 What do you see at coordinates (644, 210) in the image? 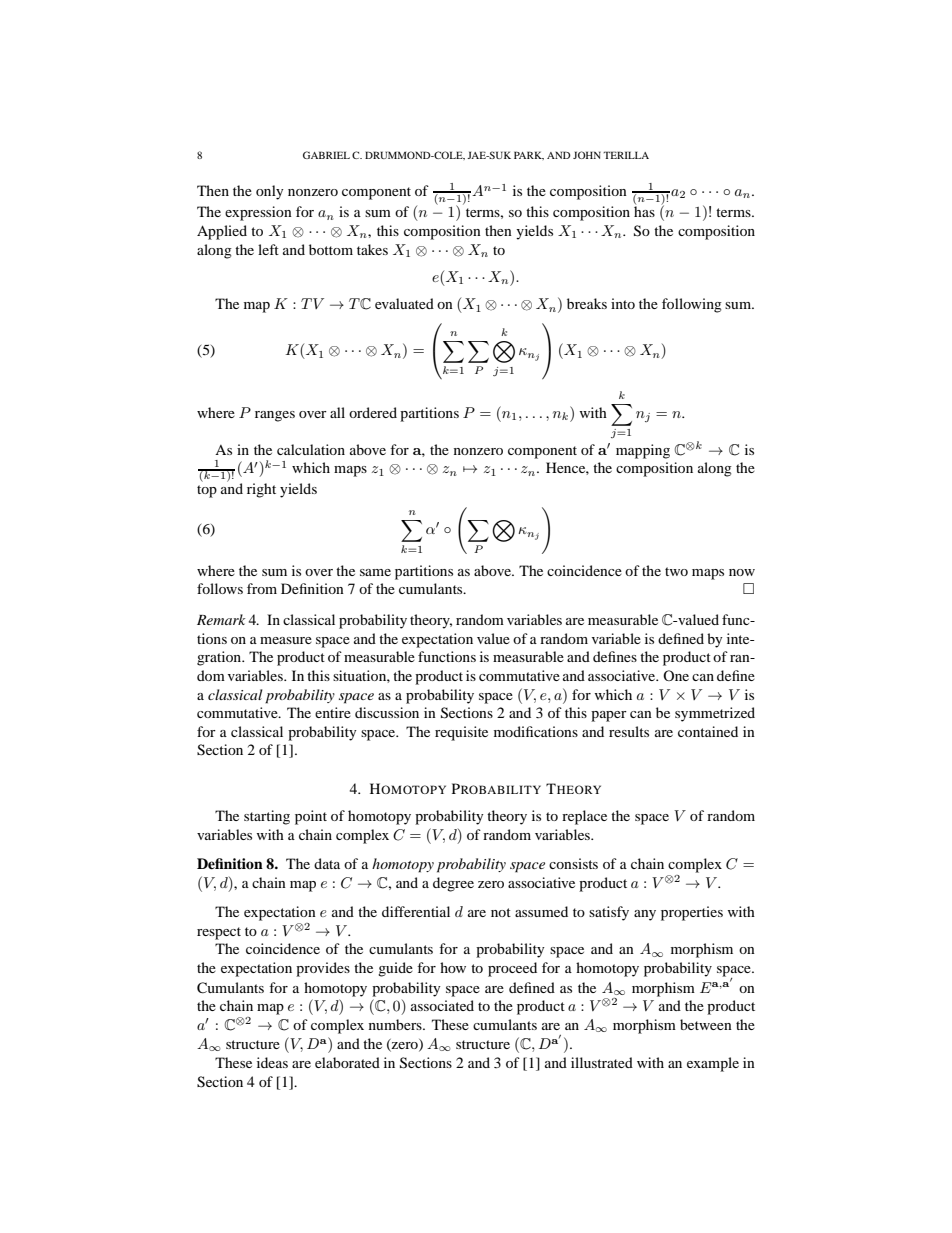
I see `has` at bounding box center [644, 210].
